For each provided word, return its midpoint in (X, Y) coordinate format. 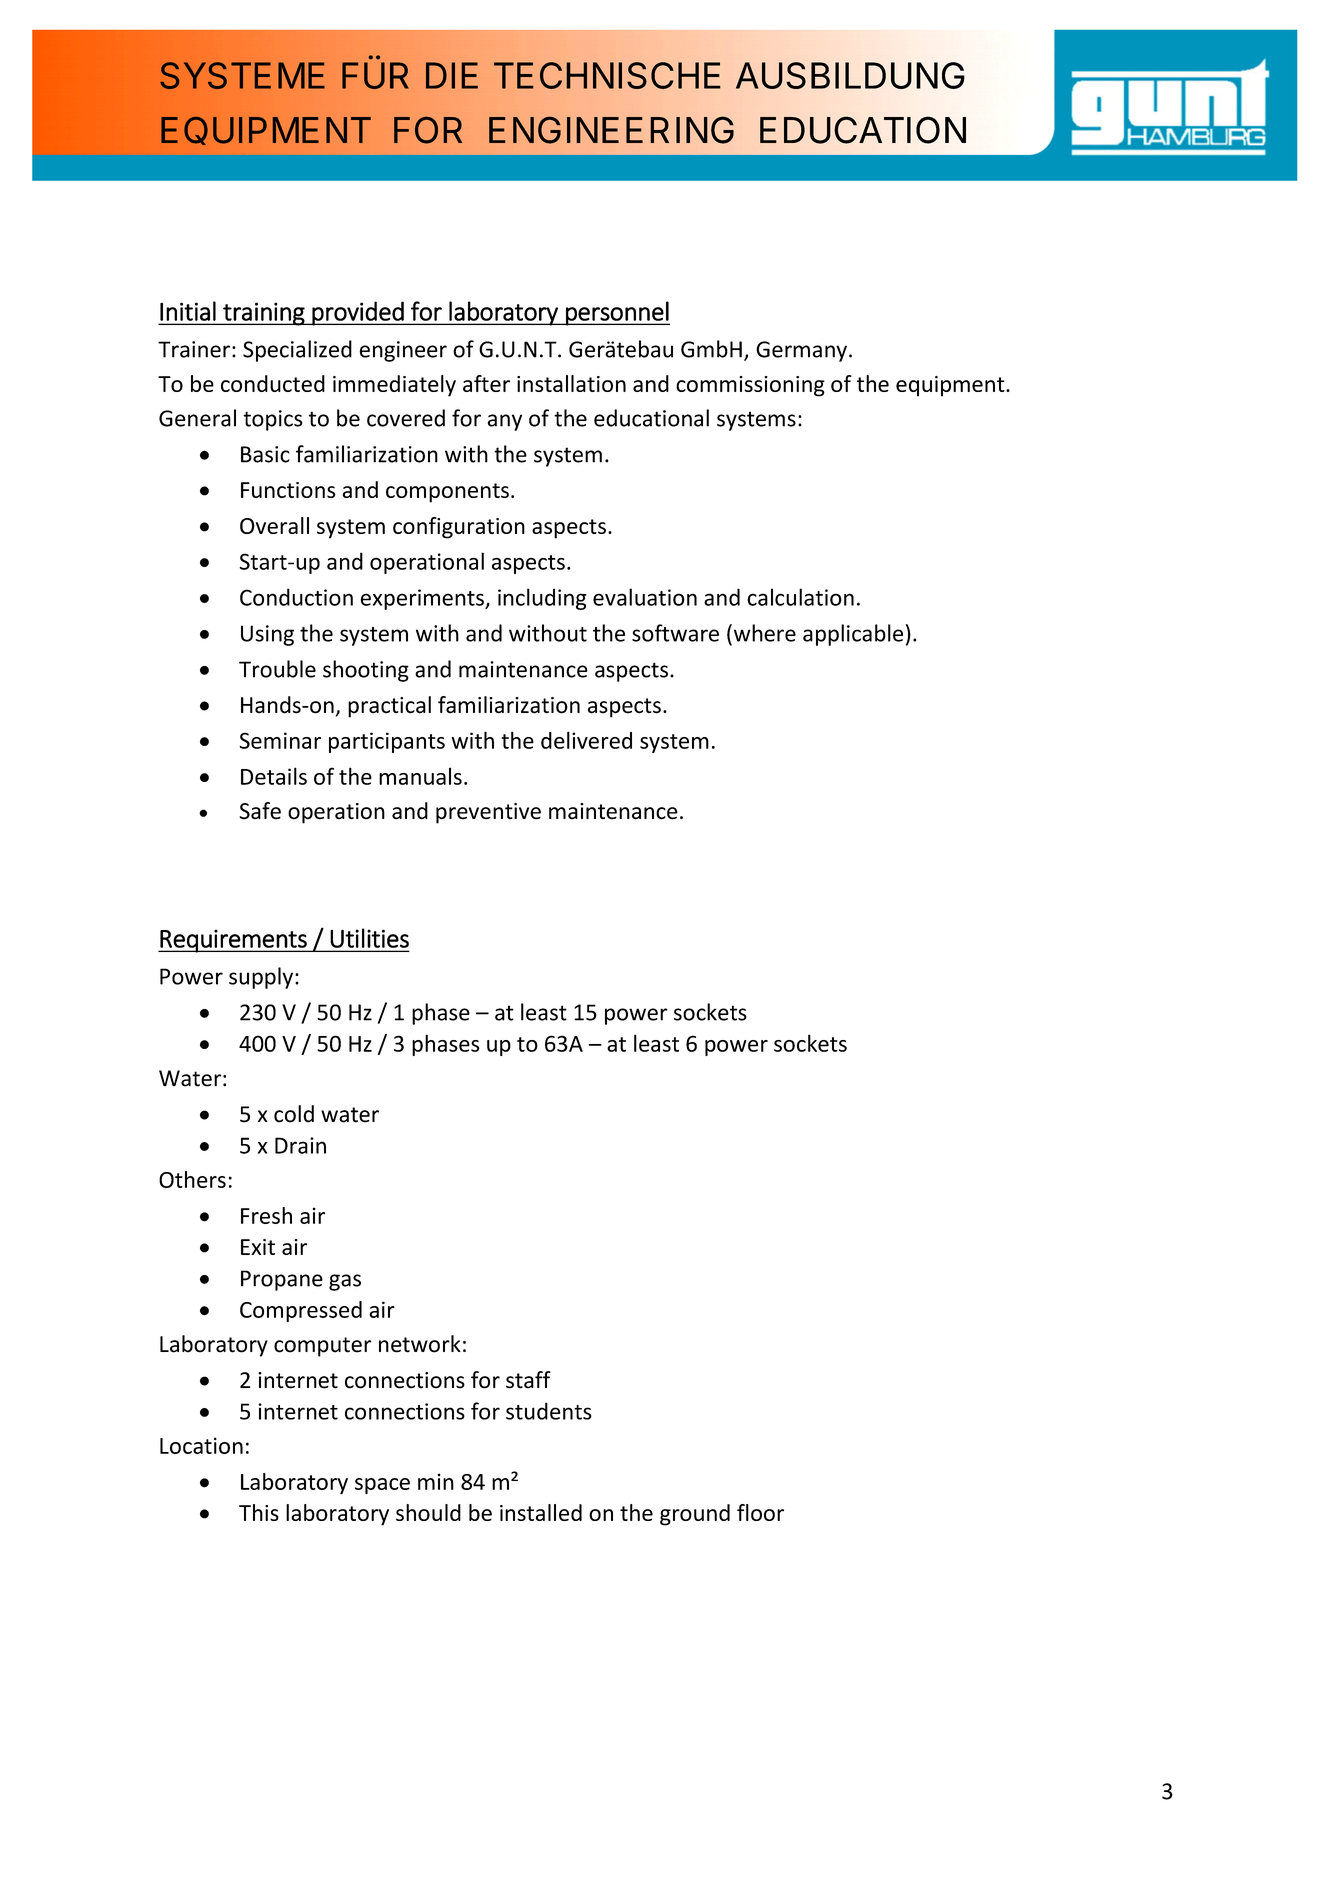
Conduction (296, 597)
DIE (452, 75)
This (259, 1512)
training (264, 314)
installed (541, 1512)
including (542, 599)
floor (760, 1512)
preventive (488, 813)
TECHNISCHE (607, 75)
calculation (800, 597)
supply (261, 978)
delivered (586, 740)
